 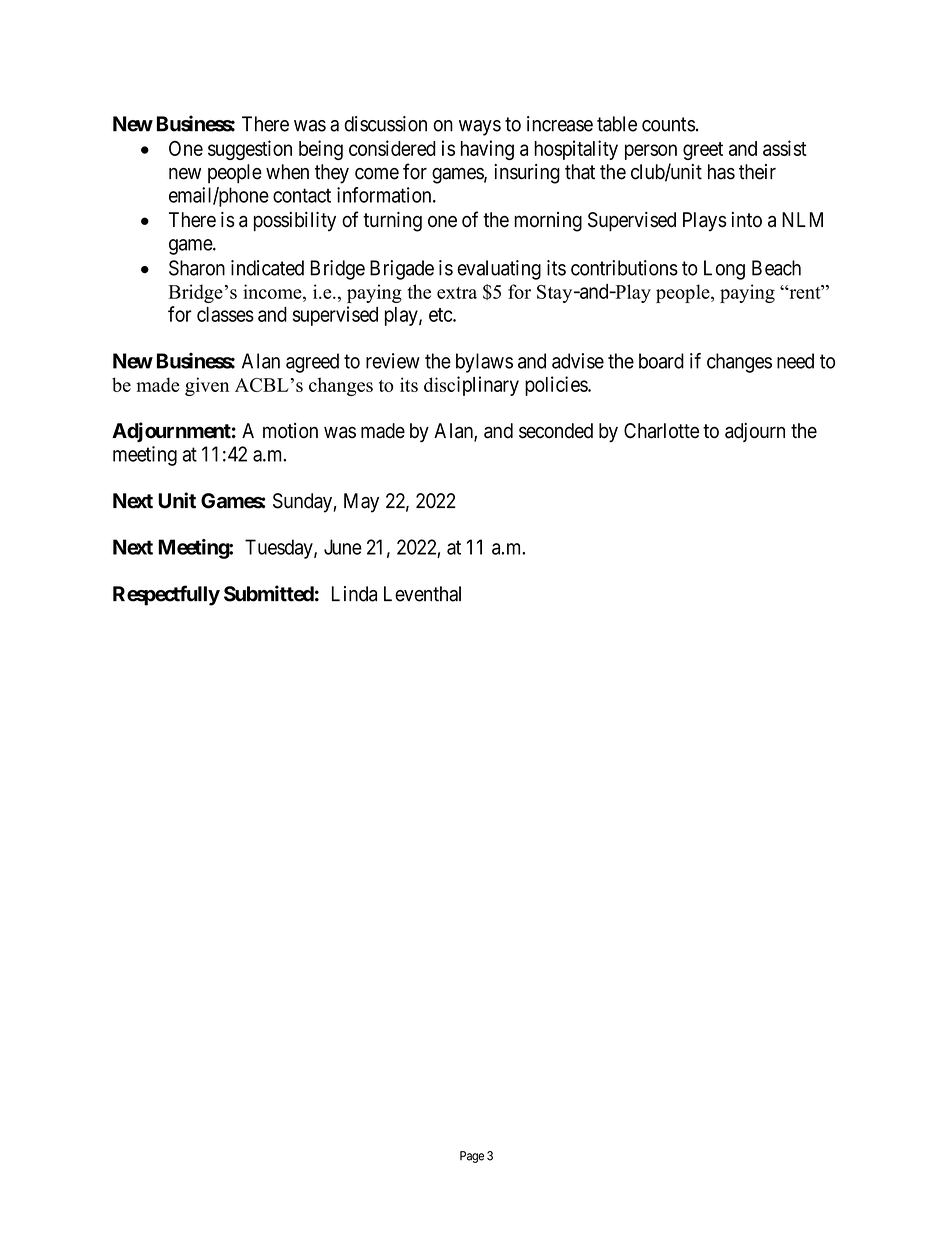 I want to click on May, so click(x=361, y=503).
